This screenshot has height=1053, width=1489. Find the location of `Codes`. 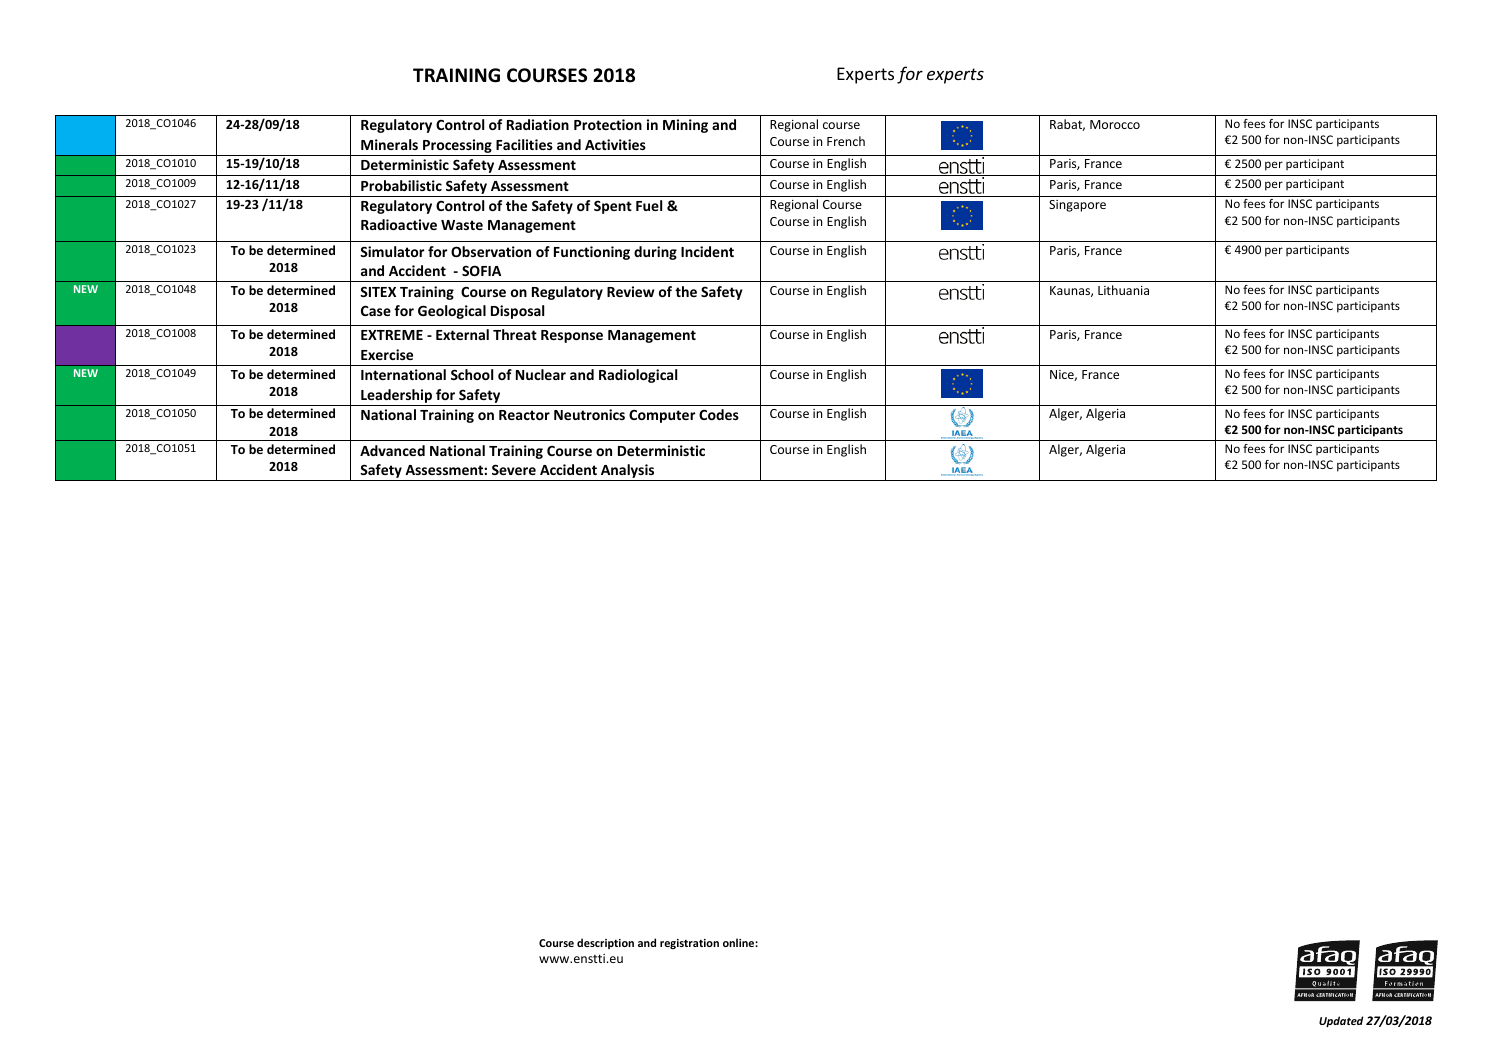

Codes is located at coordinates (719, 414).
